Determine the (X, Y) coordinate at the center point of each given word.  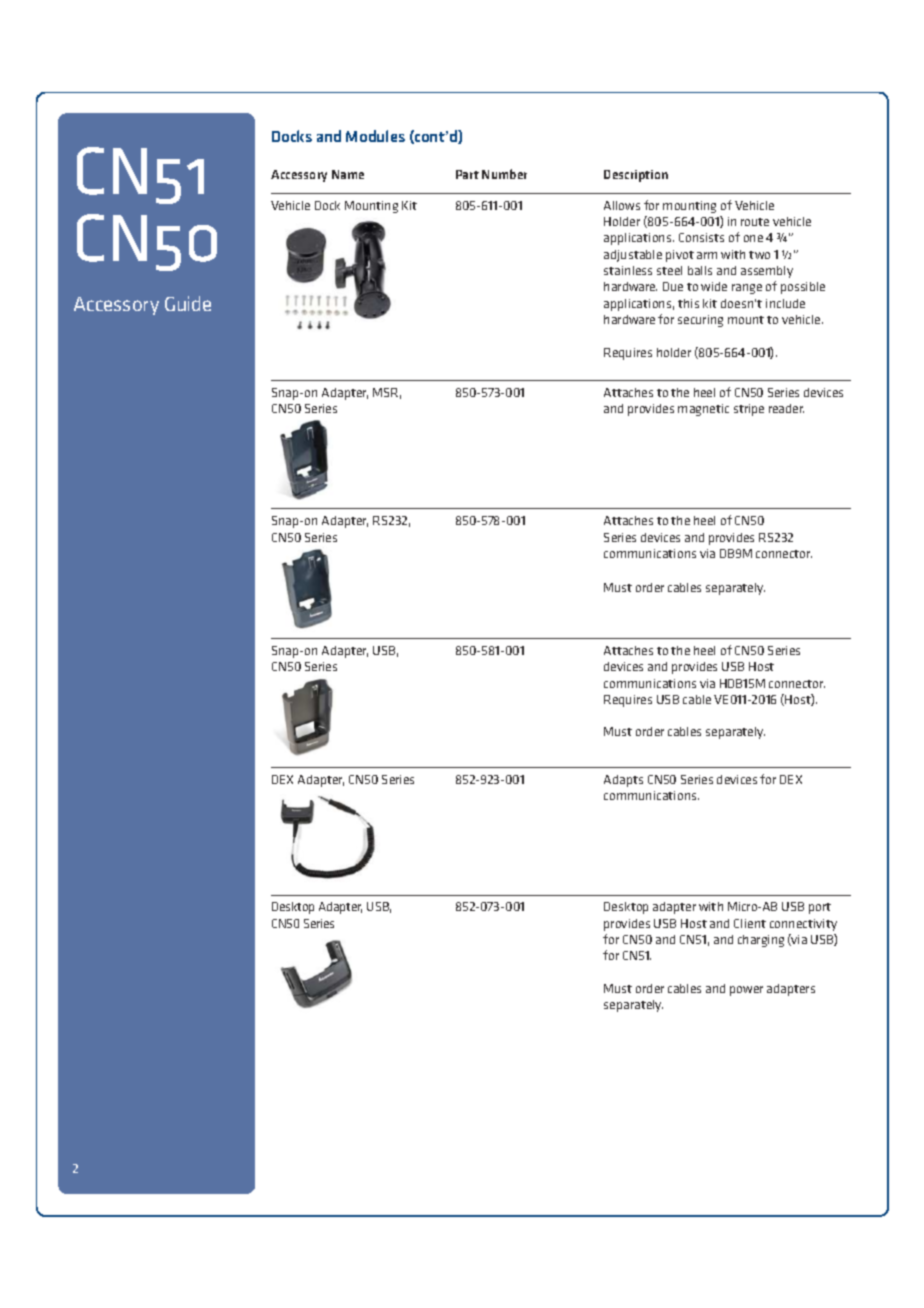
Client (750, 923)
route (755, 222)
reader (786, 408)
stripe (749, 410)
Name (348, 174)
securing (700, 321)
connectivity (803, 925)
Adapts (623, 781)
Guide (188, 303)
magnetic (703, 410)
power (746, 991)
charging (761, 941)
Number (504, 174)
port (820, 908)
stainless (628, 270)
